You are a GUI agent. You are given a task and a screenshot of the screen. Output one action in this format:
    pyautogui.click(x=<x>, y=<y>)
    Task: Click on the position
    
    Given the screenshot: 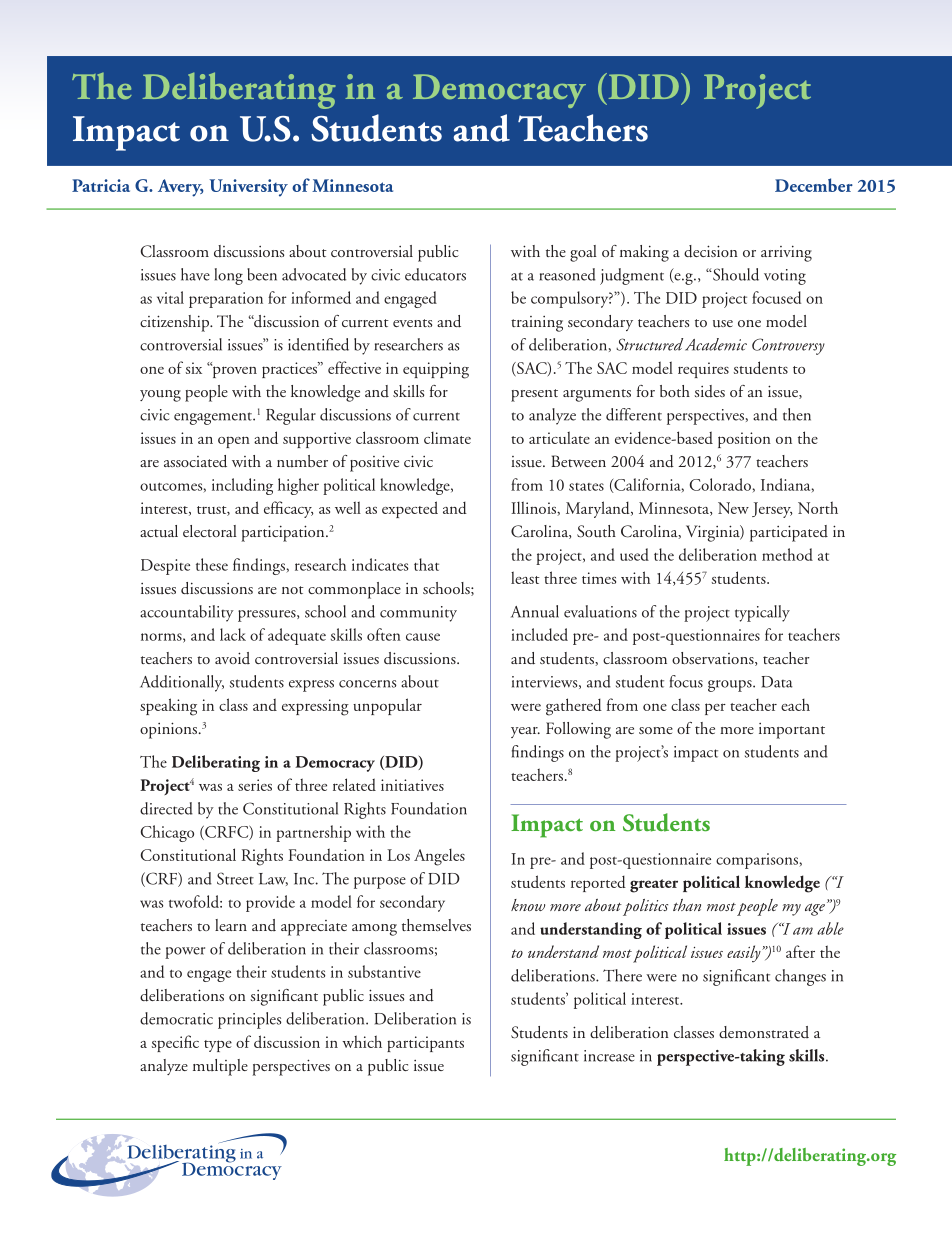 What is the action you would take?
    pyautogui.click(x=744, y=440)
